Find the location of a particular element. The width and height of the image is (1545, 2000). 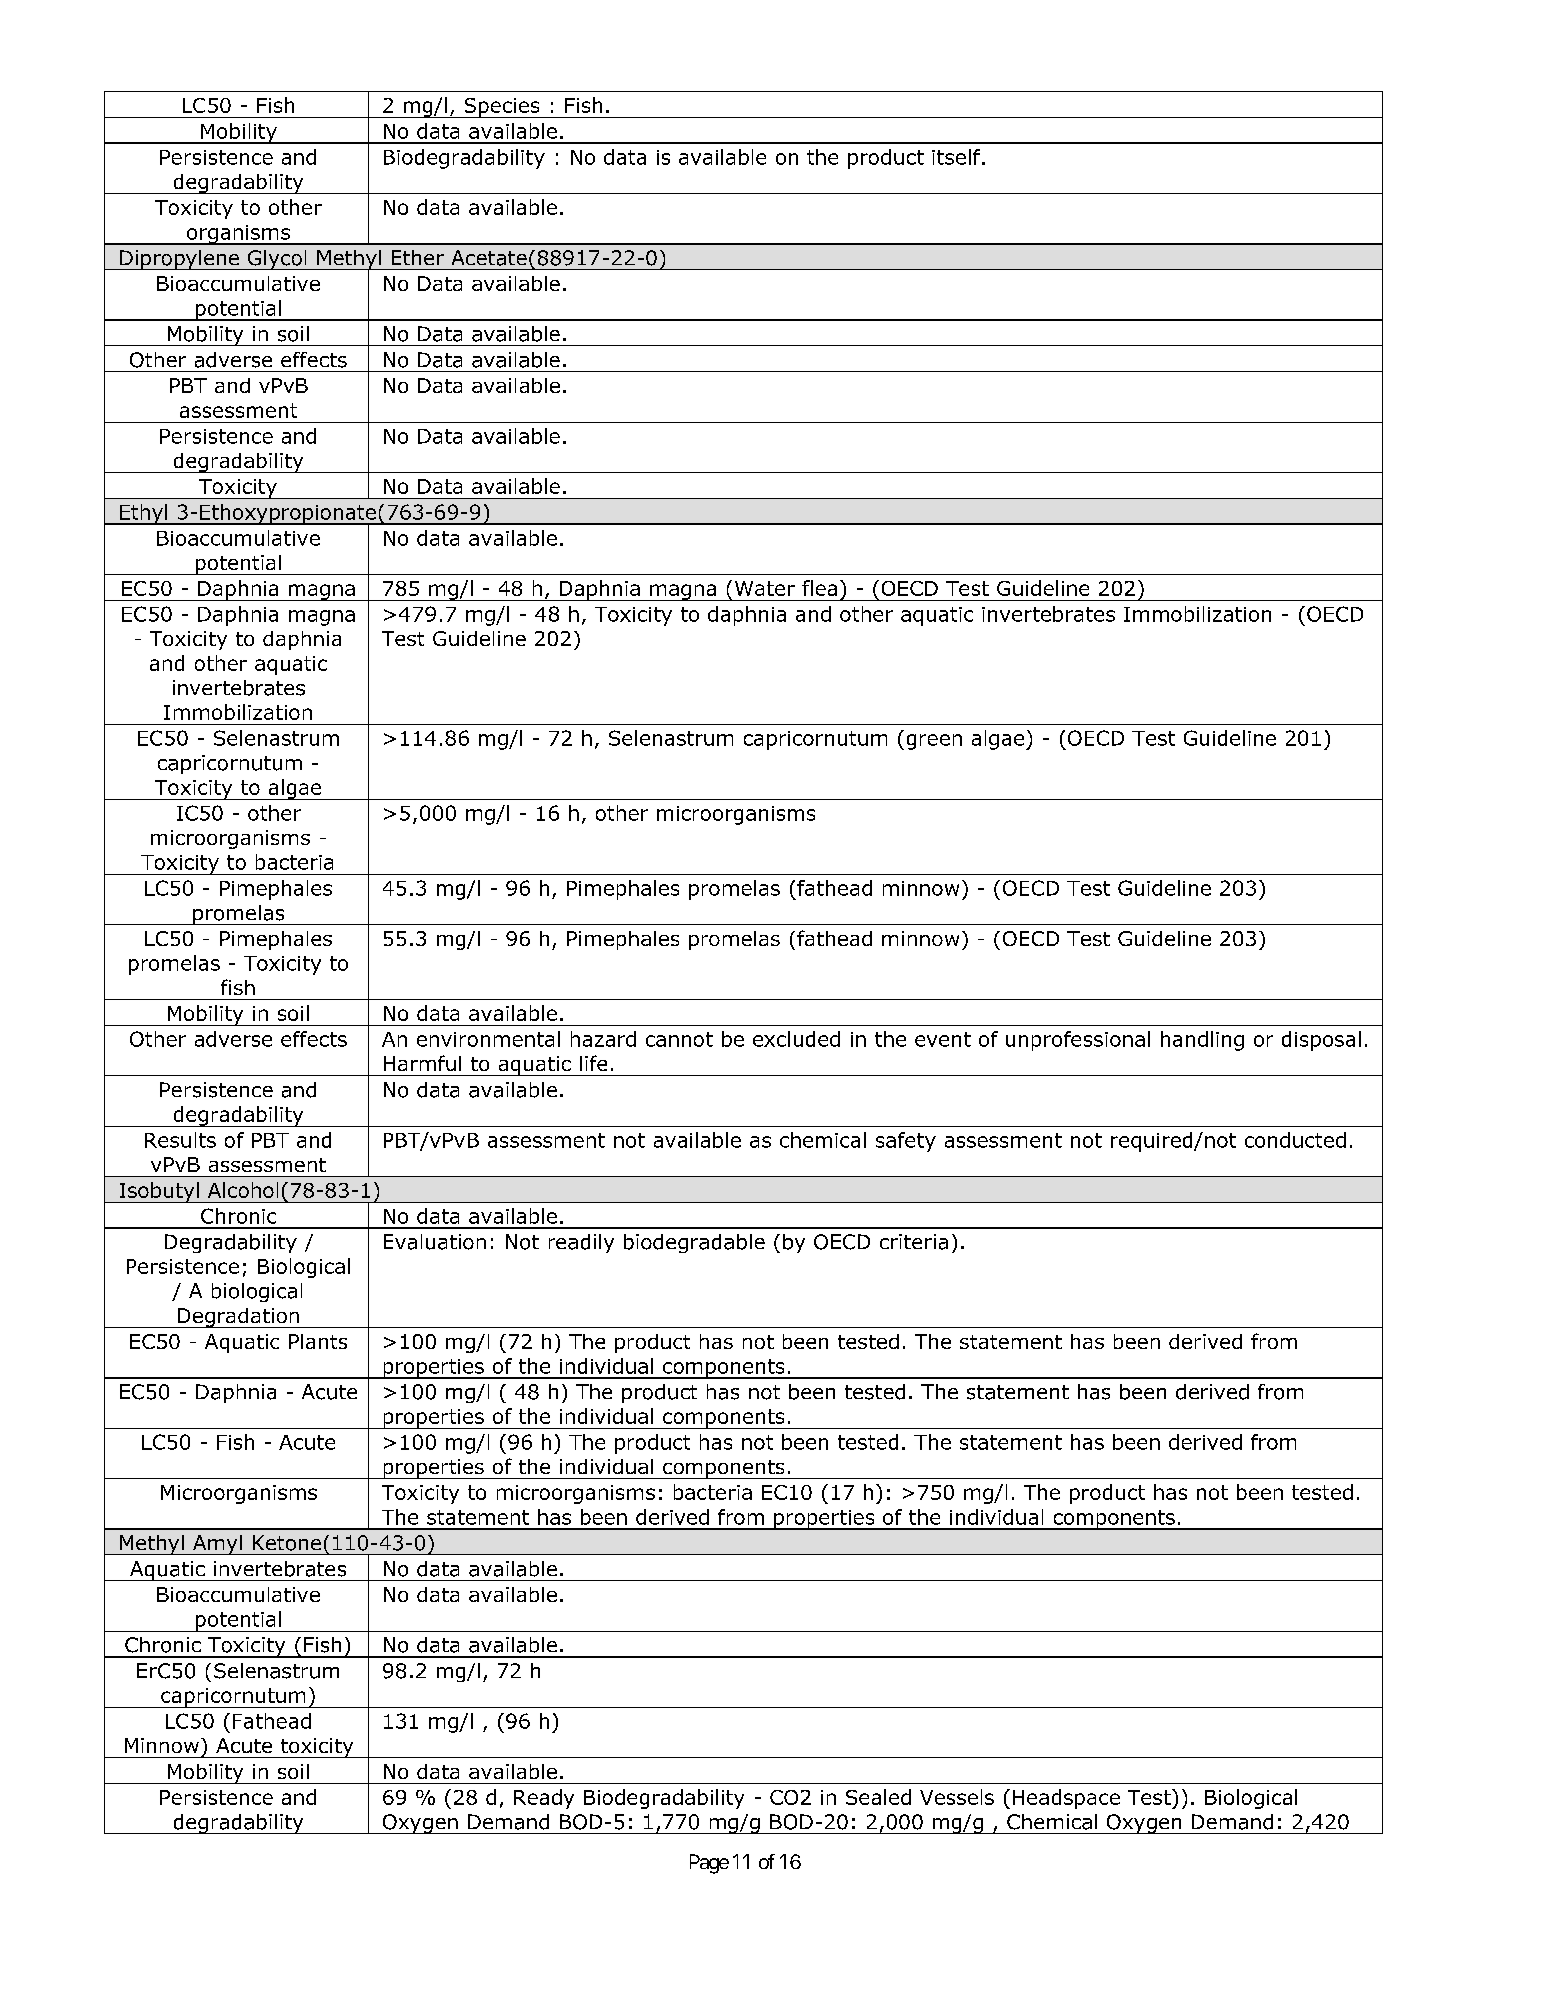

green is located at coordinates (934, 742).
